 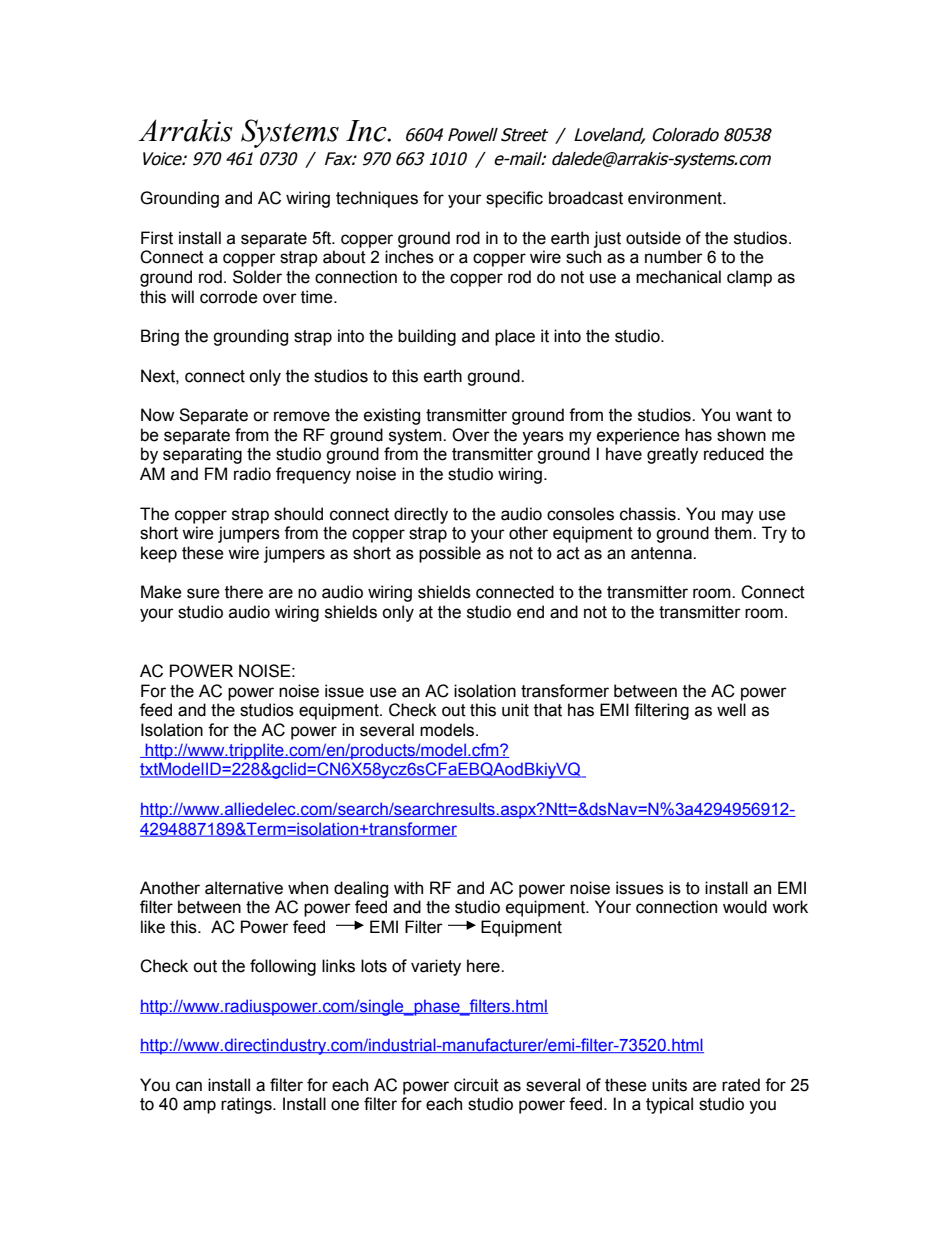 I want to click on specific, so click(x=514, y=199).
